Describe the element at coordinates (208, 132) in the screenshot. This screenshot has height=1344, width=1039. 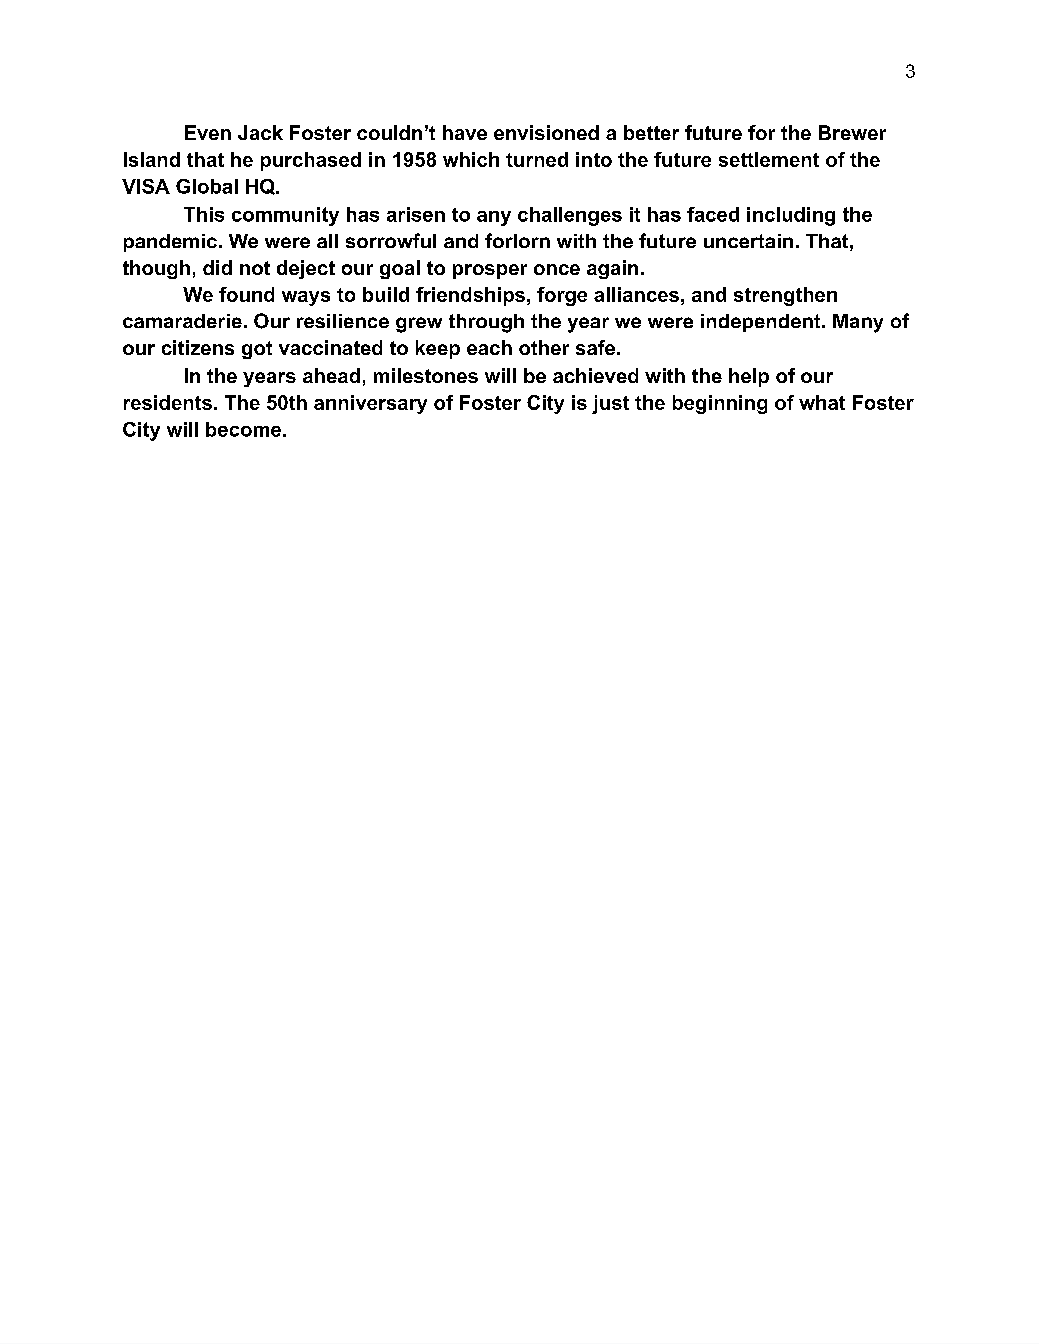
I see `Even` at that location.
